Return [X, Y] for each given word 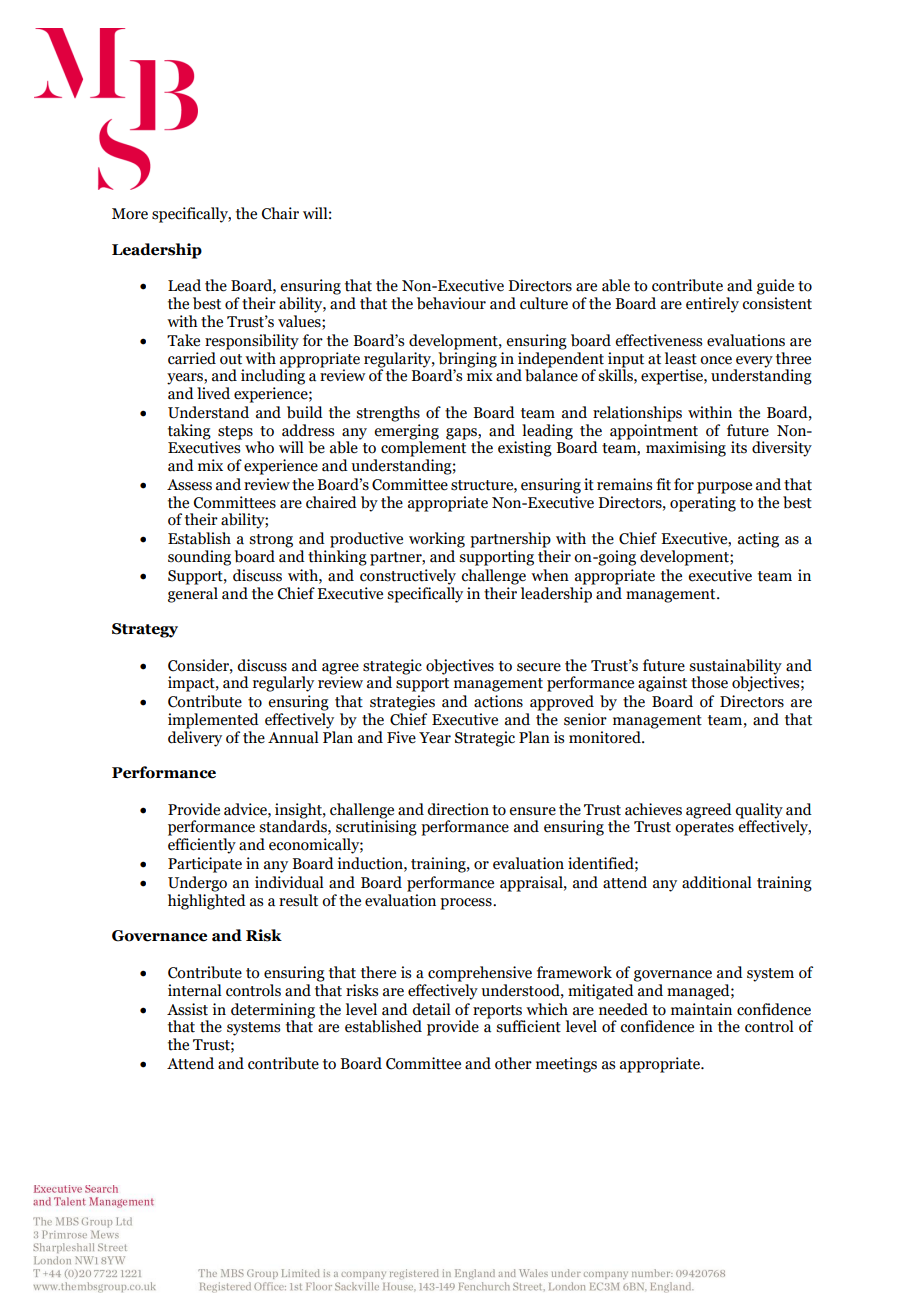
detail [431, 1009]
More [130, 214]
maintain [701, 1009]
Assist [187, 1009]
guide [775, 287]
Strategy [145, 630]
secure [539, 667]
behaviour [451, 303]
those [709, 682]
